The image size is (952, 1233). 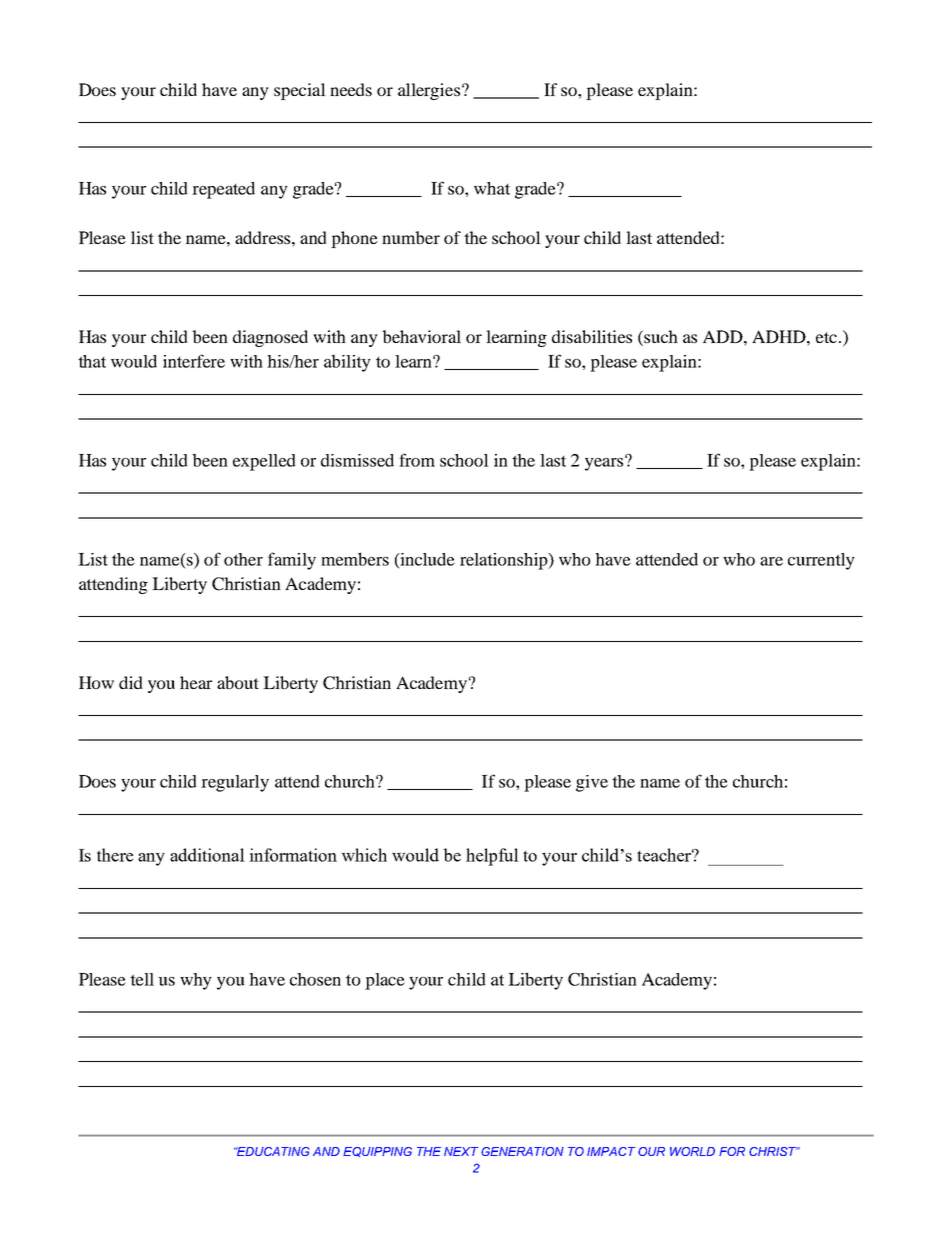 I want to click on why, so click(x=196, y=981).
